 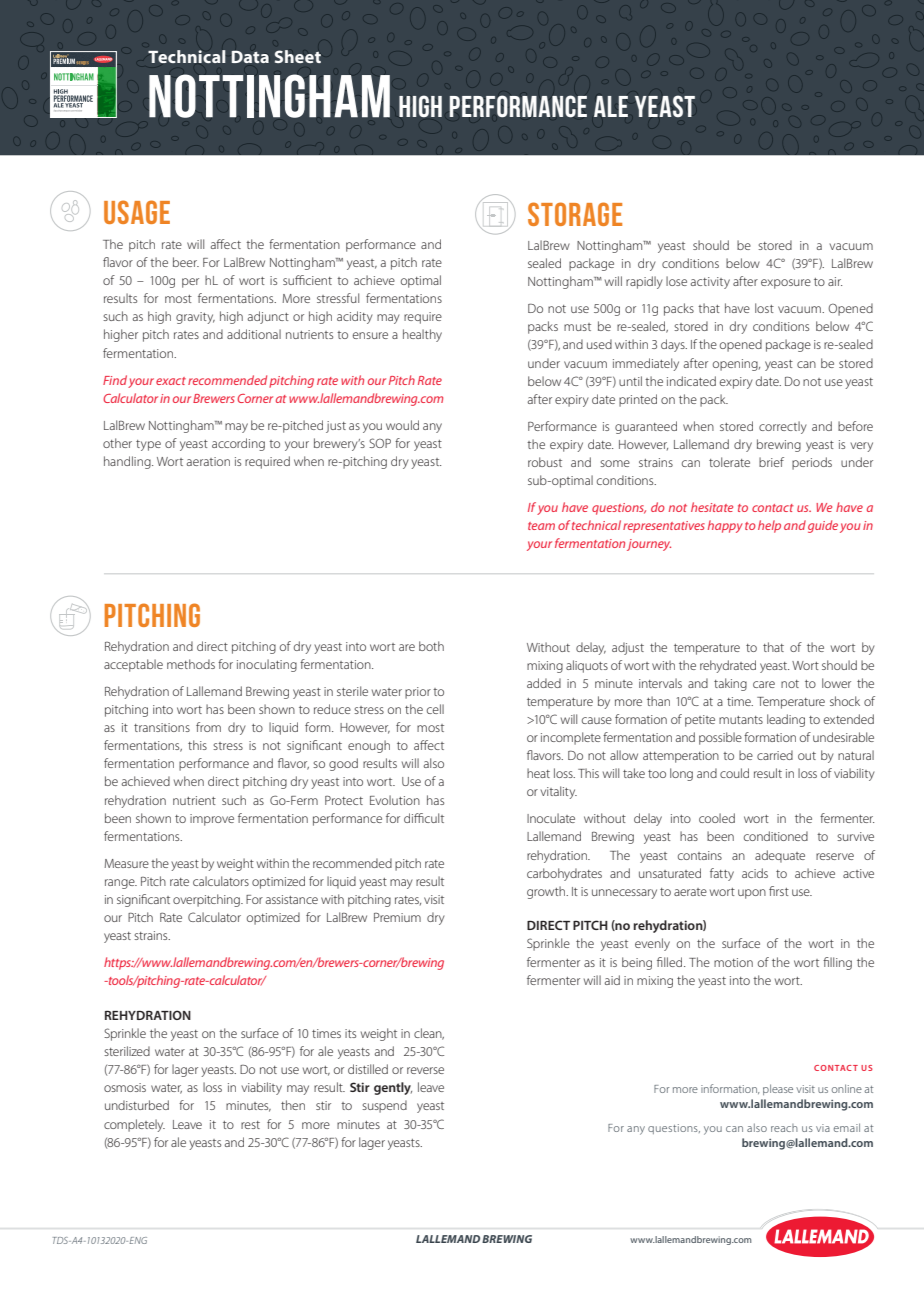 I want to click on please, so click(x=778, y=1089).
